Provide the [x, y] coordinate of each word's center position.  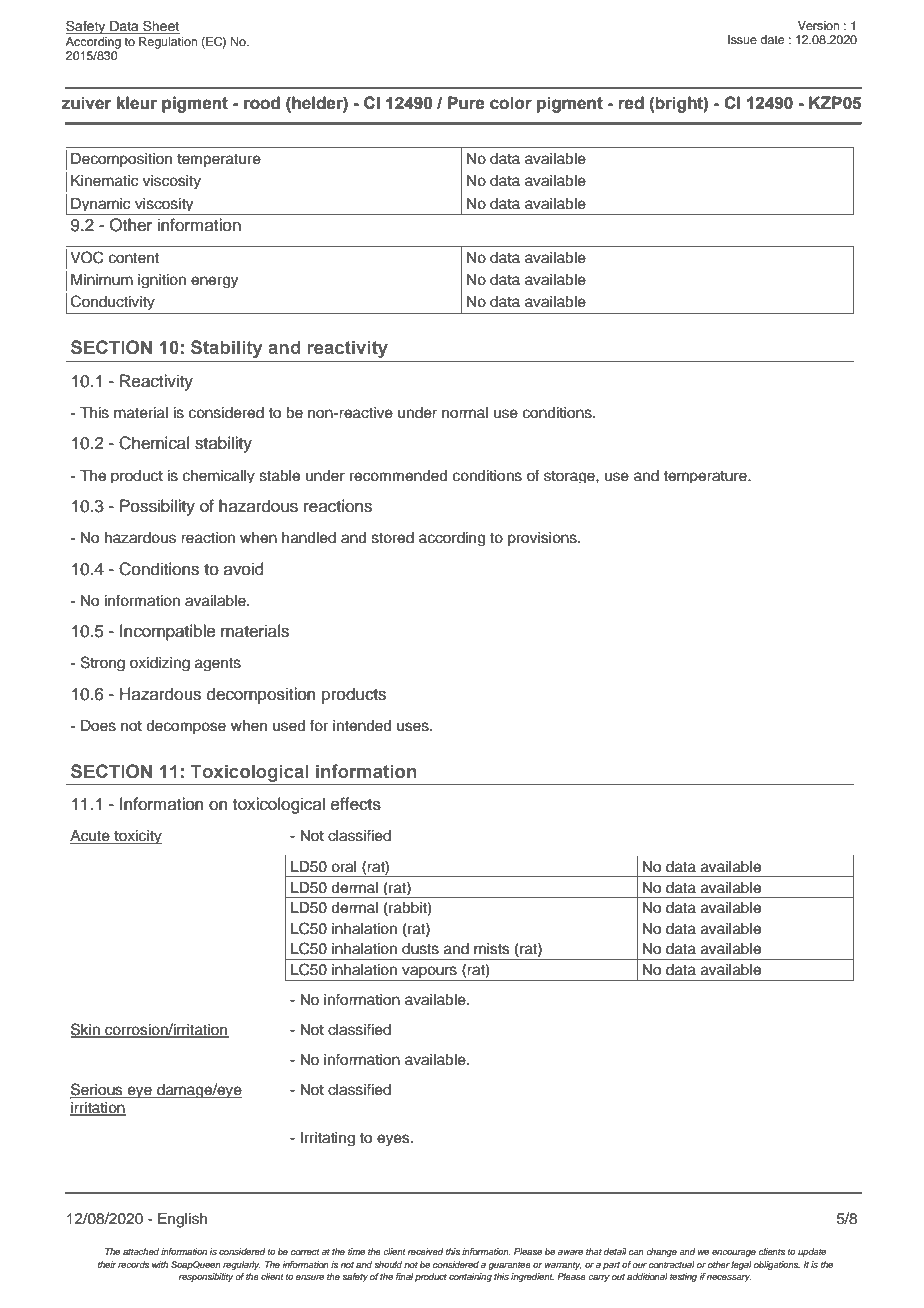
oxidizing [160, 664]
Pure [466, 103]
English [182, 1220]
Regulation [168, 43]
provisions [543, 539]
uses [414, 727]
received [425, 1251]
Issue [742, 39]
